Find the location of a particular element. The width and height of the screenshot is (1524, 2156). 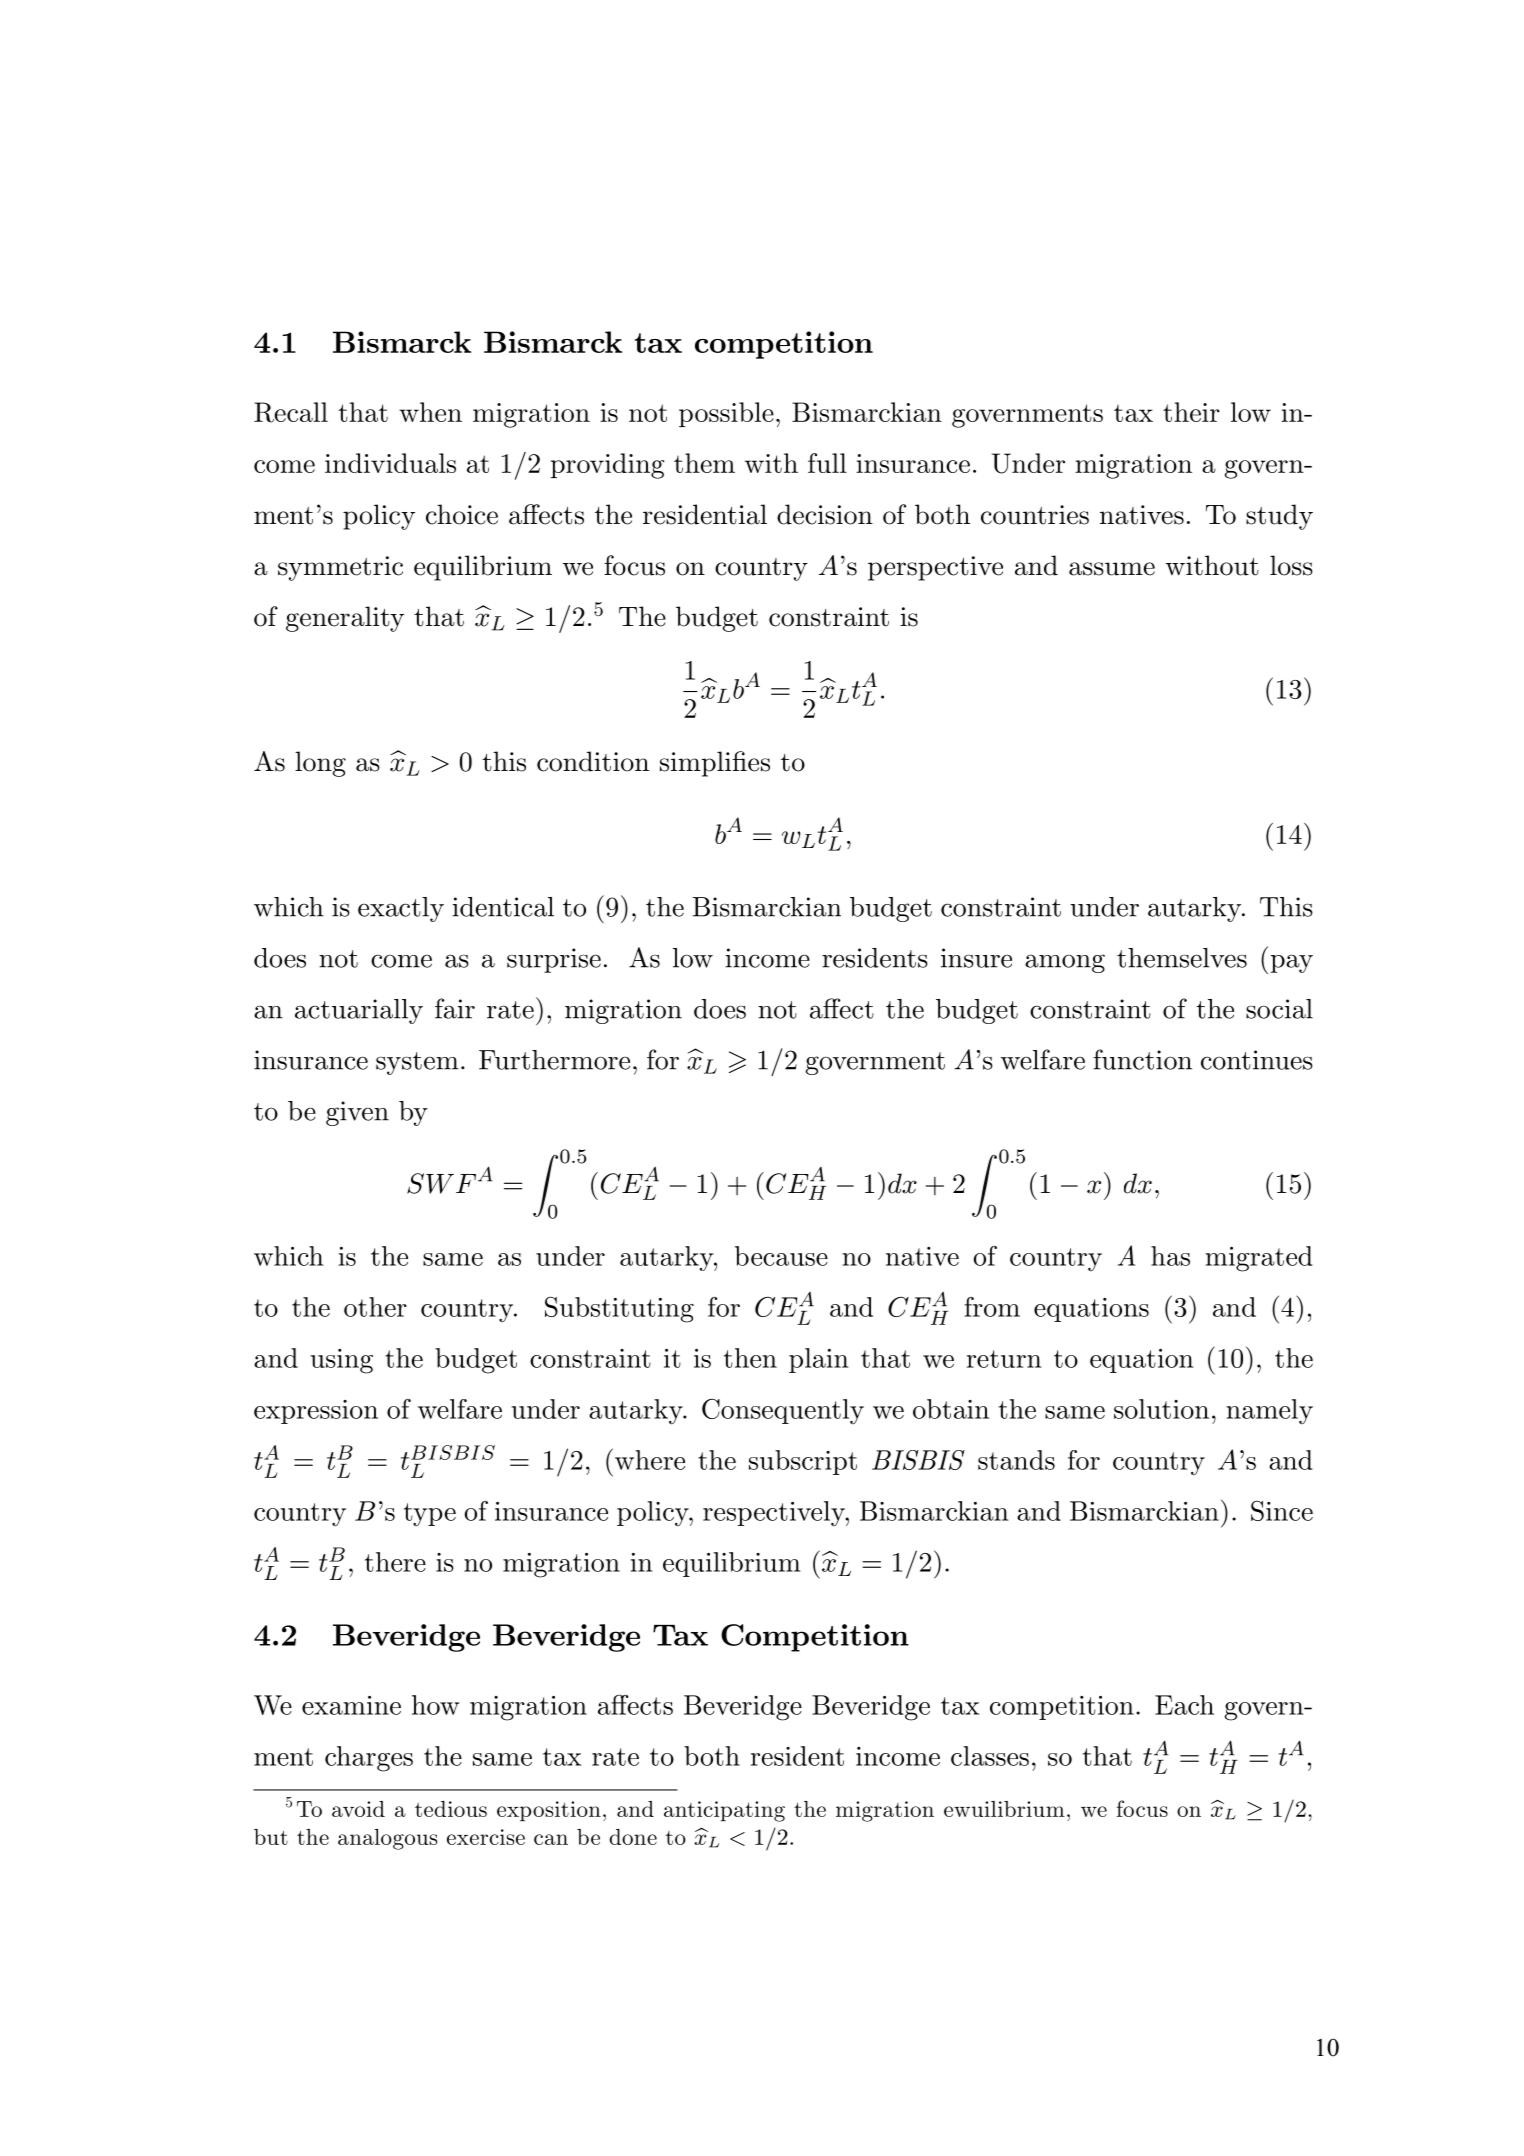

given is located at coordinates (357, 1113).
